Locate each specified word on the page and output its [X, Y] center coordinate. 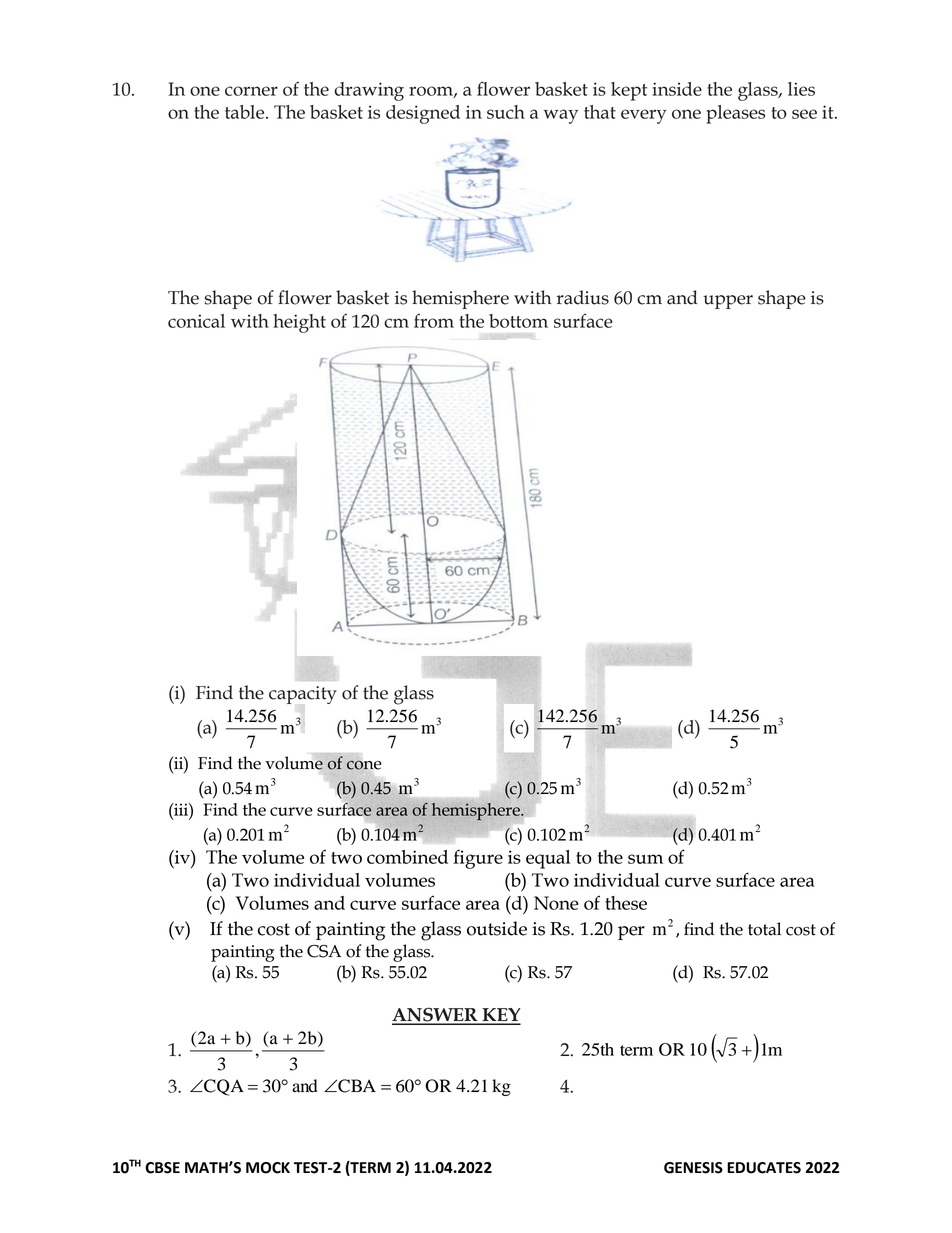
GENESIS [693, 1168]
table [246, 112]
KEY [500, 1016]
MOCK [268, 1168]
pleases [735, 114]
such [506, 112]
